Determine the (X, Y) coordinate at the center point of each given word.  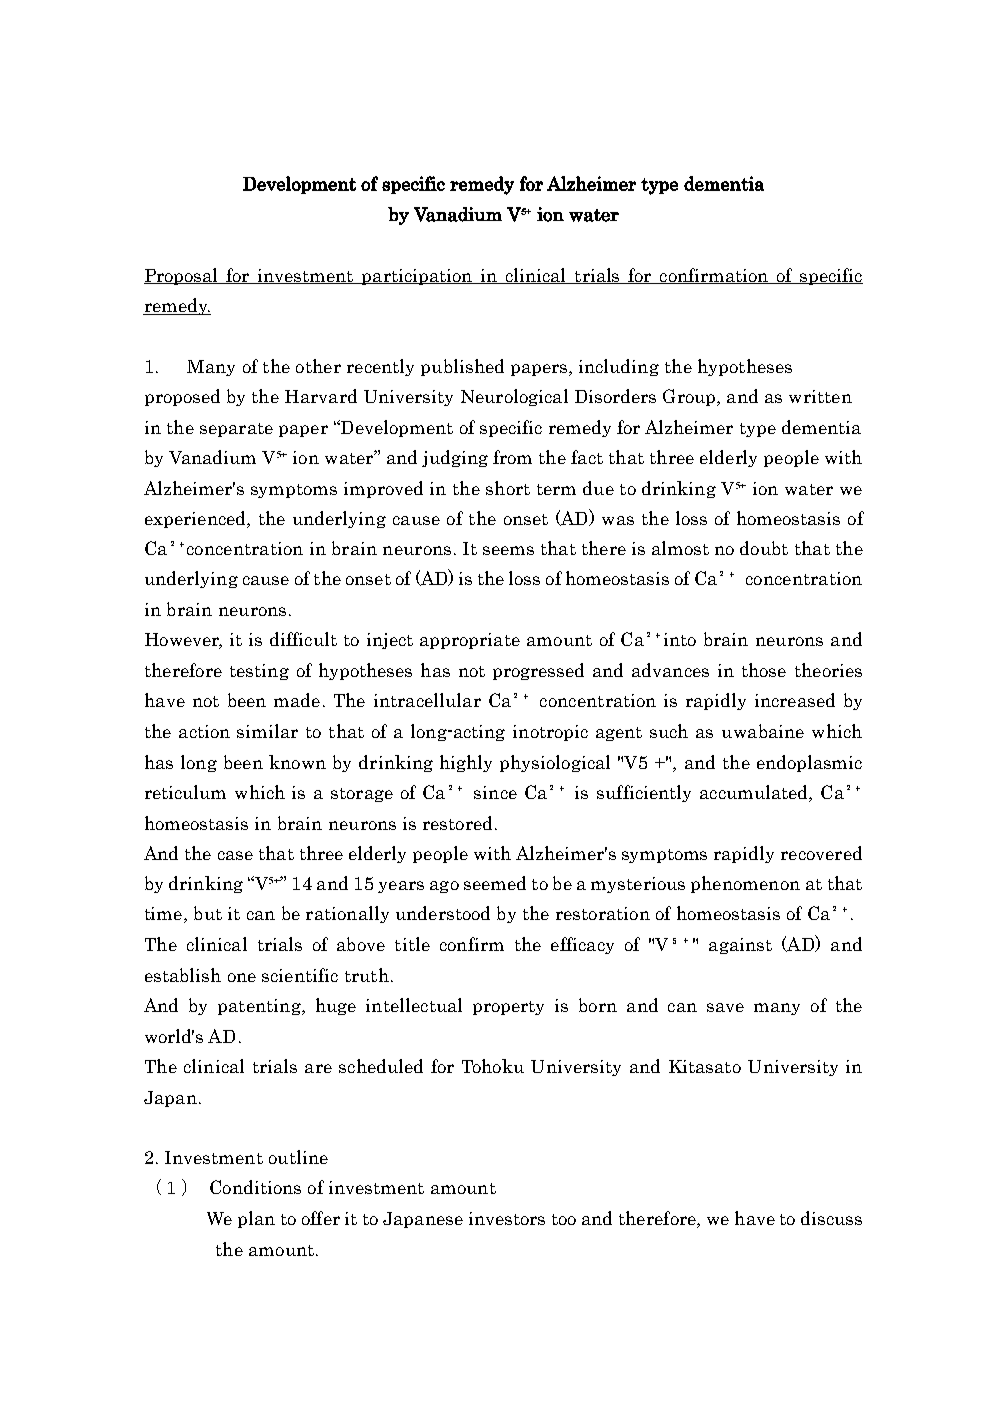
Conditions (255, 1187)
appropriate (470, 641)
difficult (303, 639)
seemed (495, 883)
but (208, 913)
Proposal (182, 276)
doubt (764, 548)
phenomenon (745, 884)
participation (417, 277)
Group (690, 397)
